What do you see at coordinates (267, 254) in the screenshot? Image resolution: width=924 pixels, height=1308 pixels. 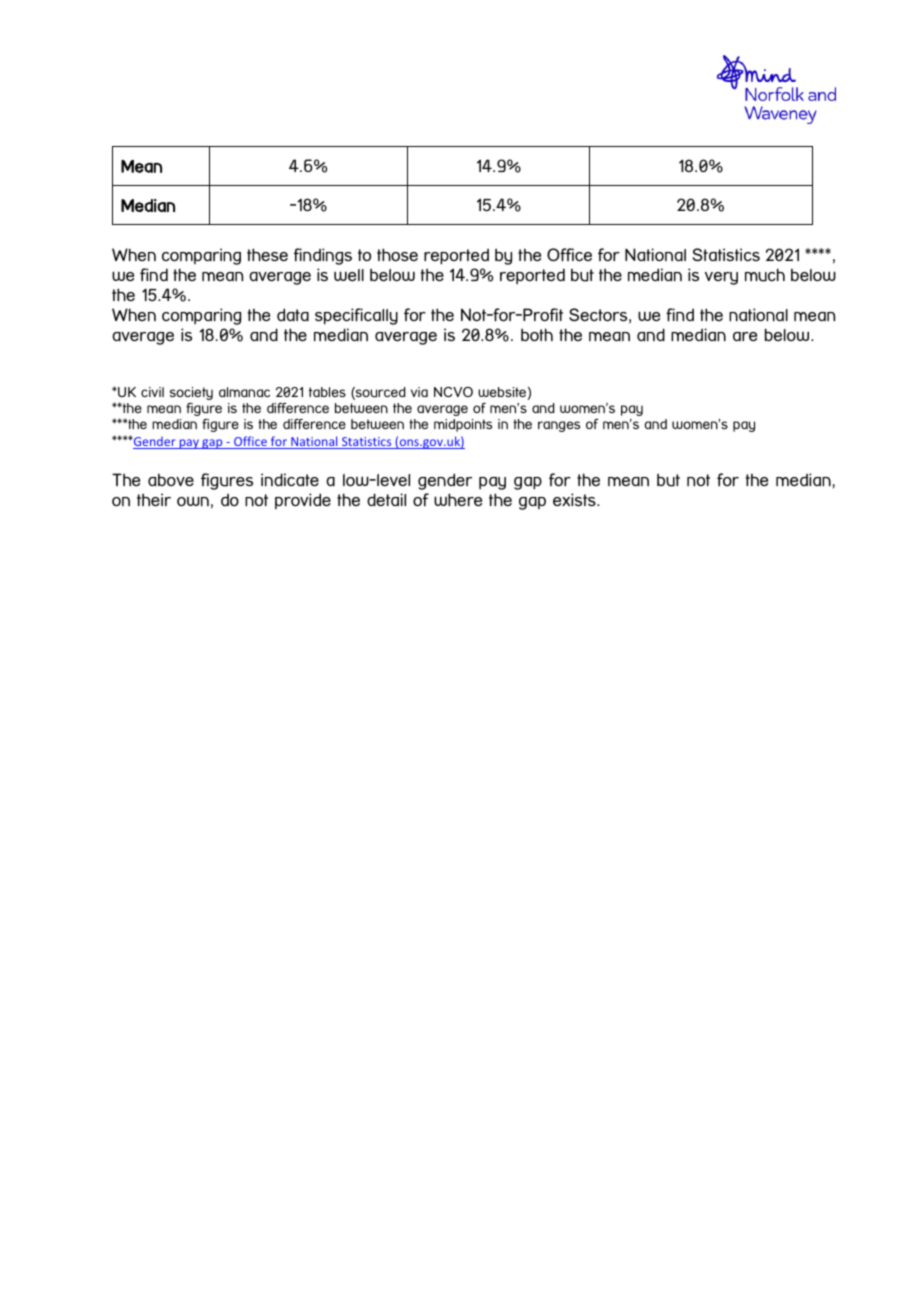 I see `these` at bounding box center [267, 254].
